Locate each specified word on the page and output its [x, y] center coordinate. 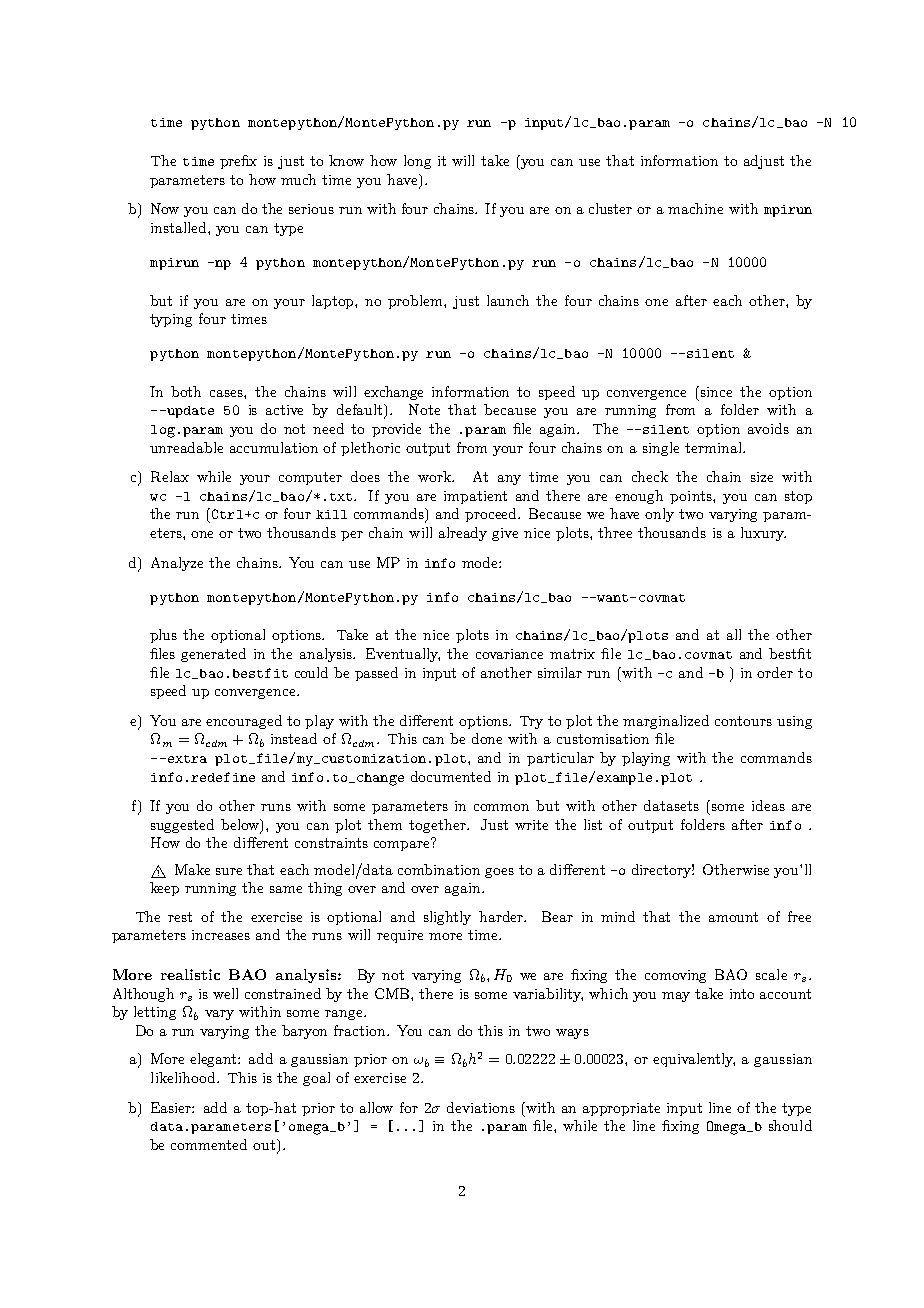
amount [733, 917]
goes [499, 873]
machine [695, 208]
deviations [481, 1107]
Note [424, 409]
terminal [714, 447]
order [775, 672]
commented [209, 1144]
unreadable [186, 447]
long [417, 162]
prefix [238, 162]
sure [229, 871]
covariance [509, 654]
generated [213, 655]
